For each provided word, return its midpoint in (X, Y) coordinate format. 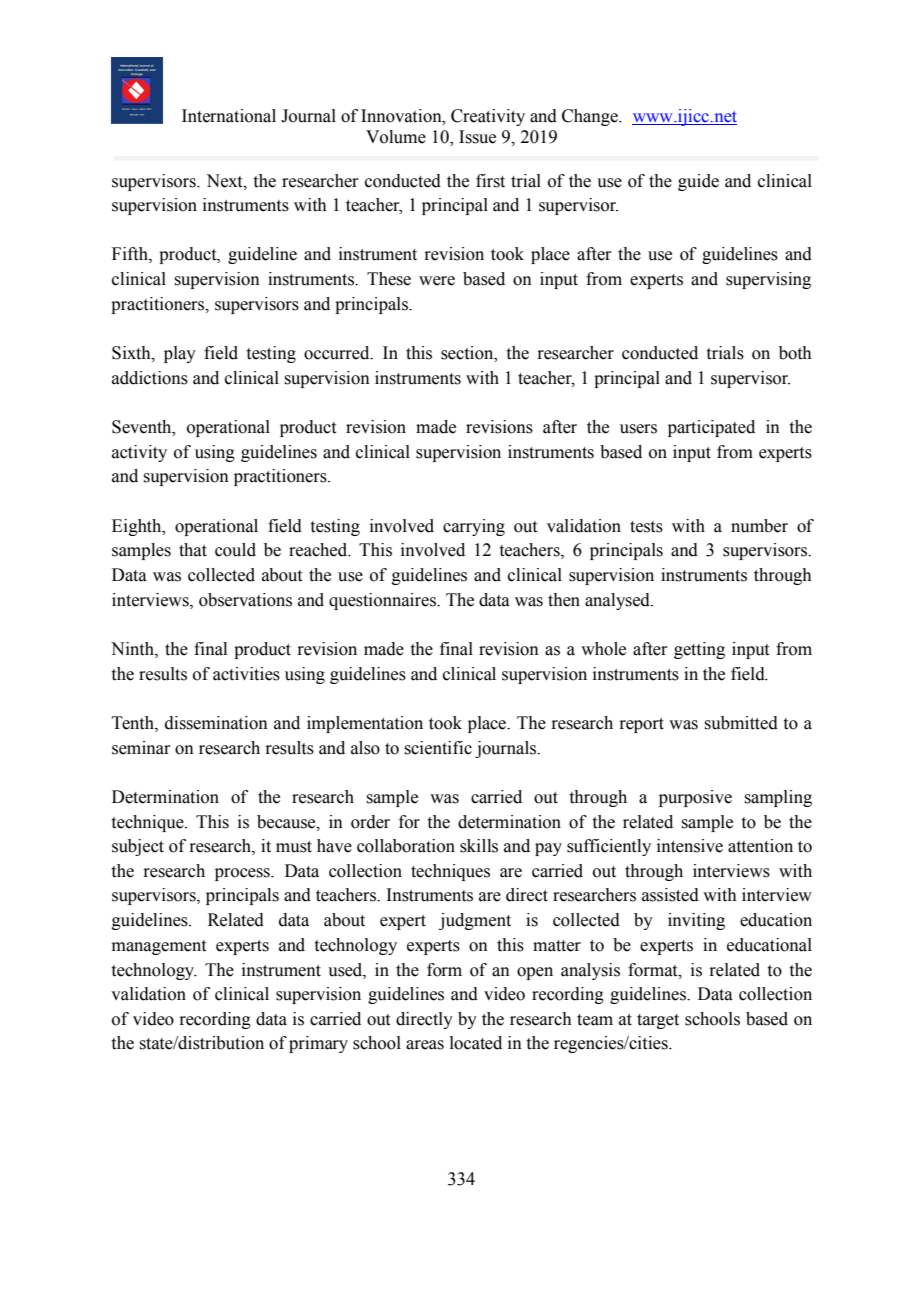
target (658, 1021)
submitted (741, 723)
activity (139, 453)
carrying (474, 527)
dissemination (216, 723)
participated (711, 428)
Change (591, 117)
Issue (477, 137)
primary (318, 1044)
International (229, 116)
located (476, 1043)
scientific (438, 748)
